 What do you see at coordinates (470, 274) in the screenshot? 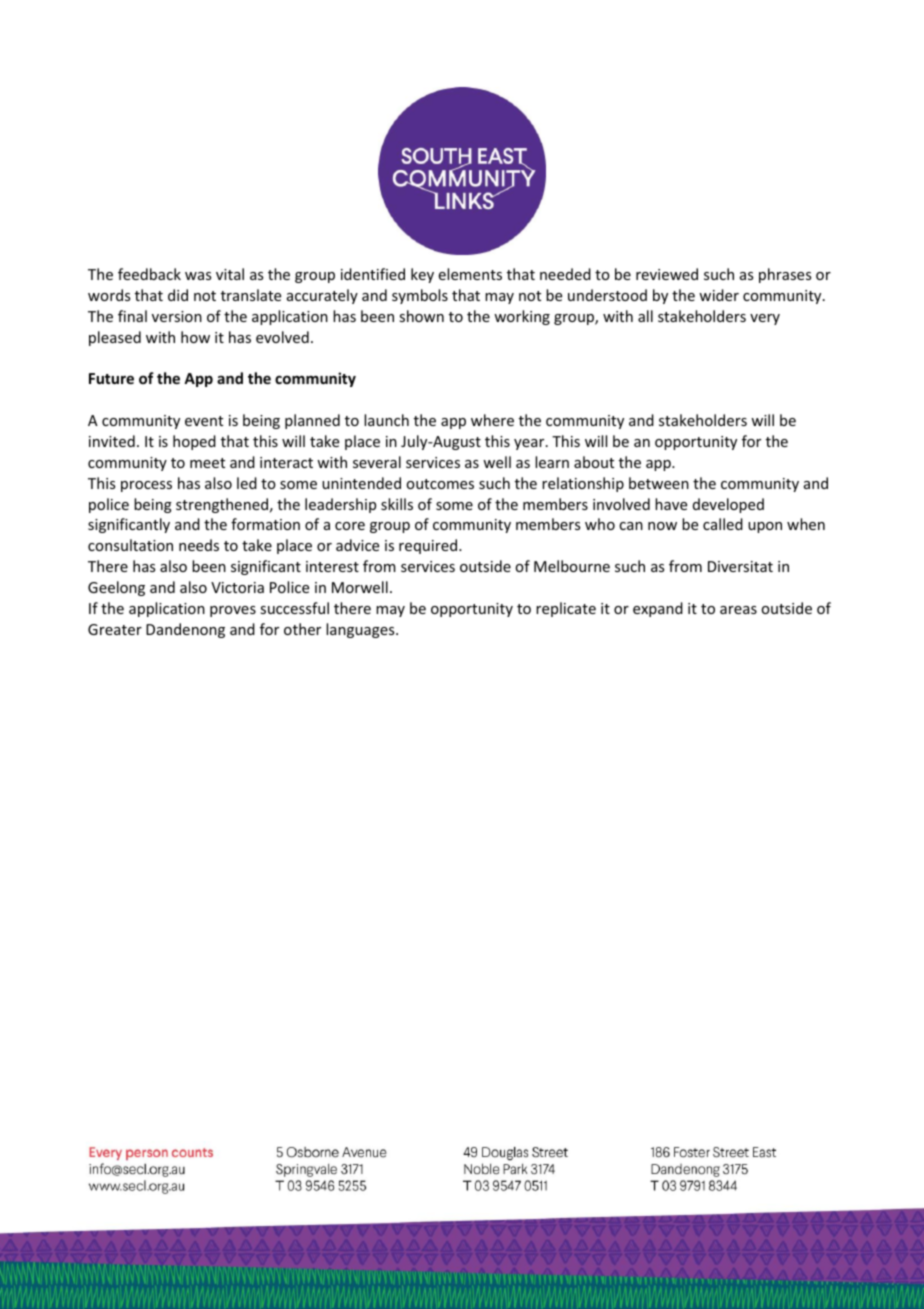
I see `elements` at bounding box center [470, 274].
